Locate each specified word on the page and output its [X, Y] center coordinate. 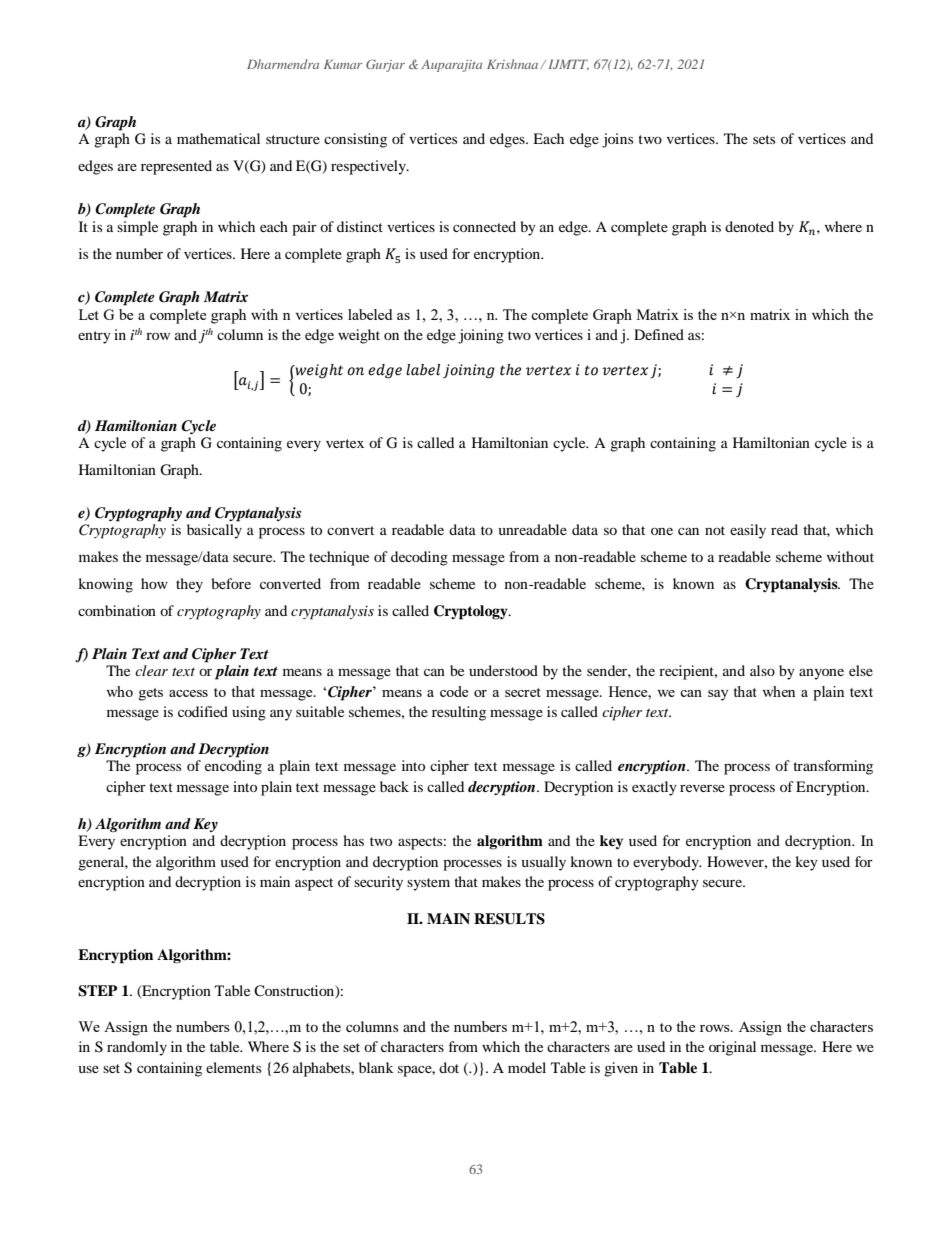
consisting [355, 140]
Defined [659, 334]
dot [449, 1067]
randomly [137, 1048]
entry [94, 337]
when [778, 691]
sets [764, 139]
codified [203, 711]
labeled [370, 314]
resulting [459, 713]
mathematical [218, 138]
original [732, 1048]
